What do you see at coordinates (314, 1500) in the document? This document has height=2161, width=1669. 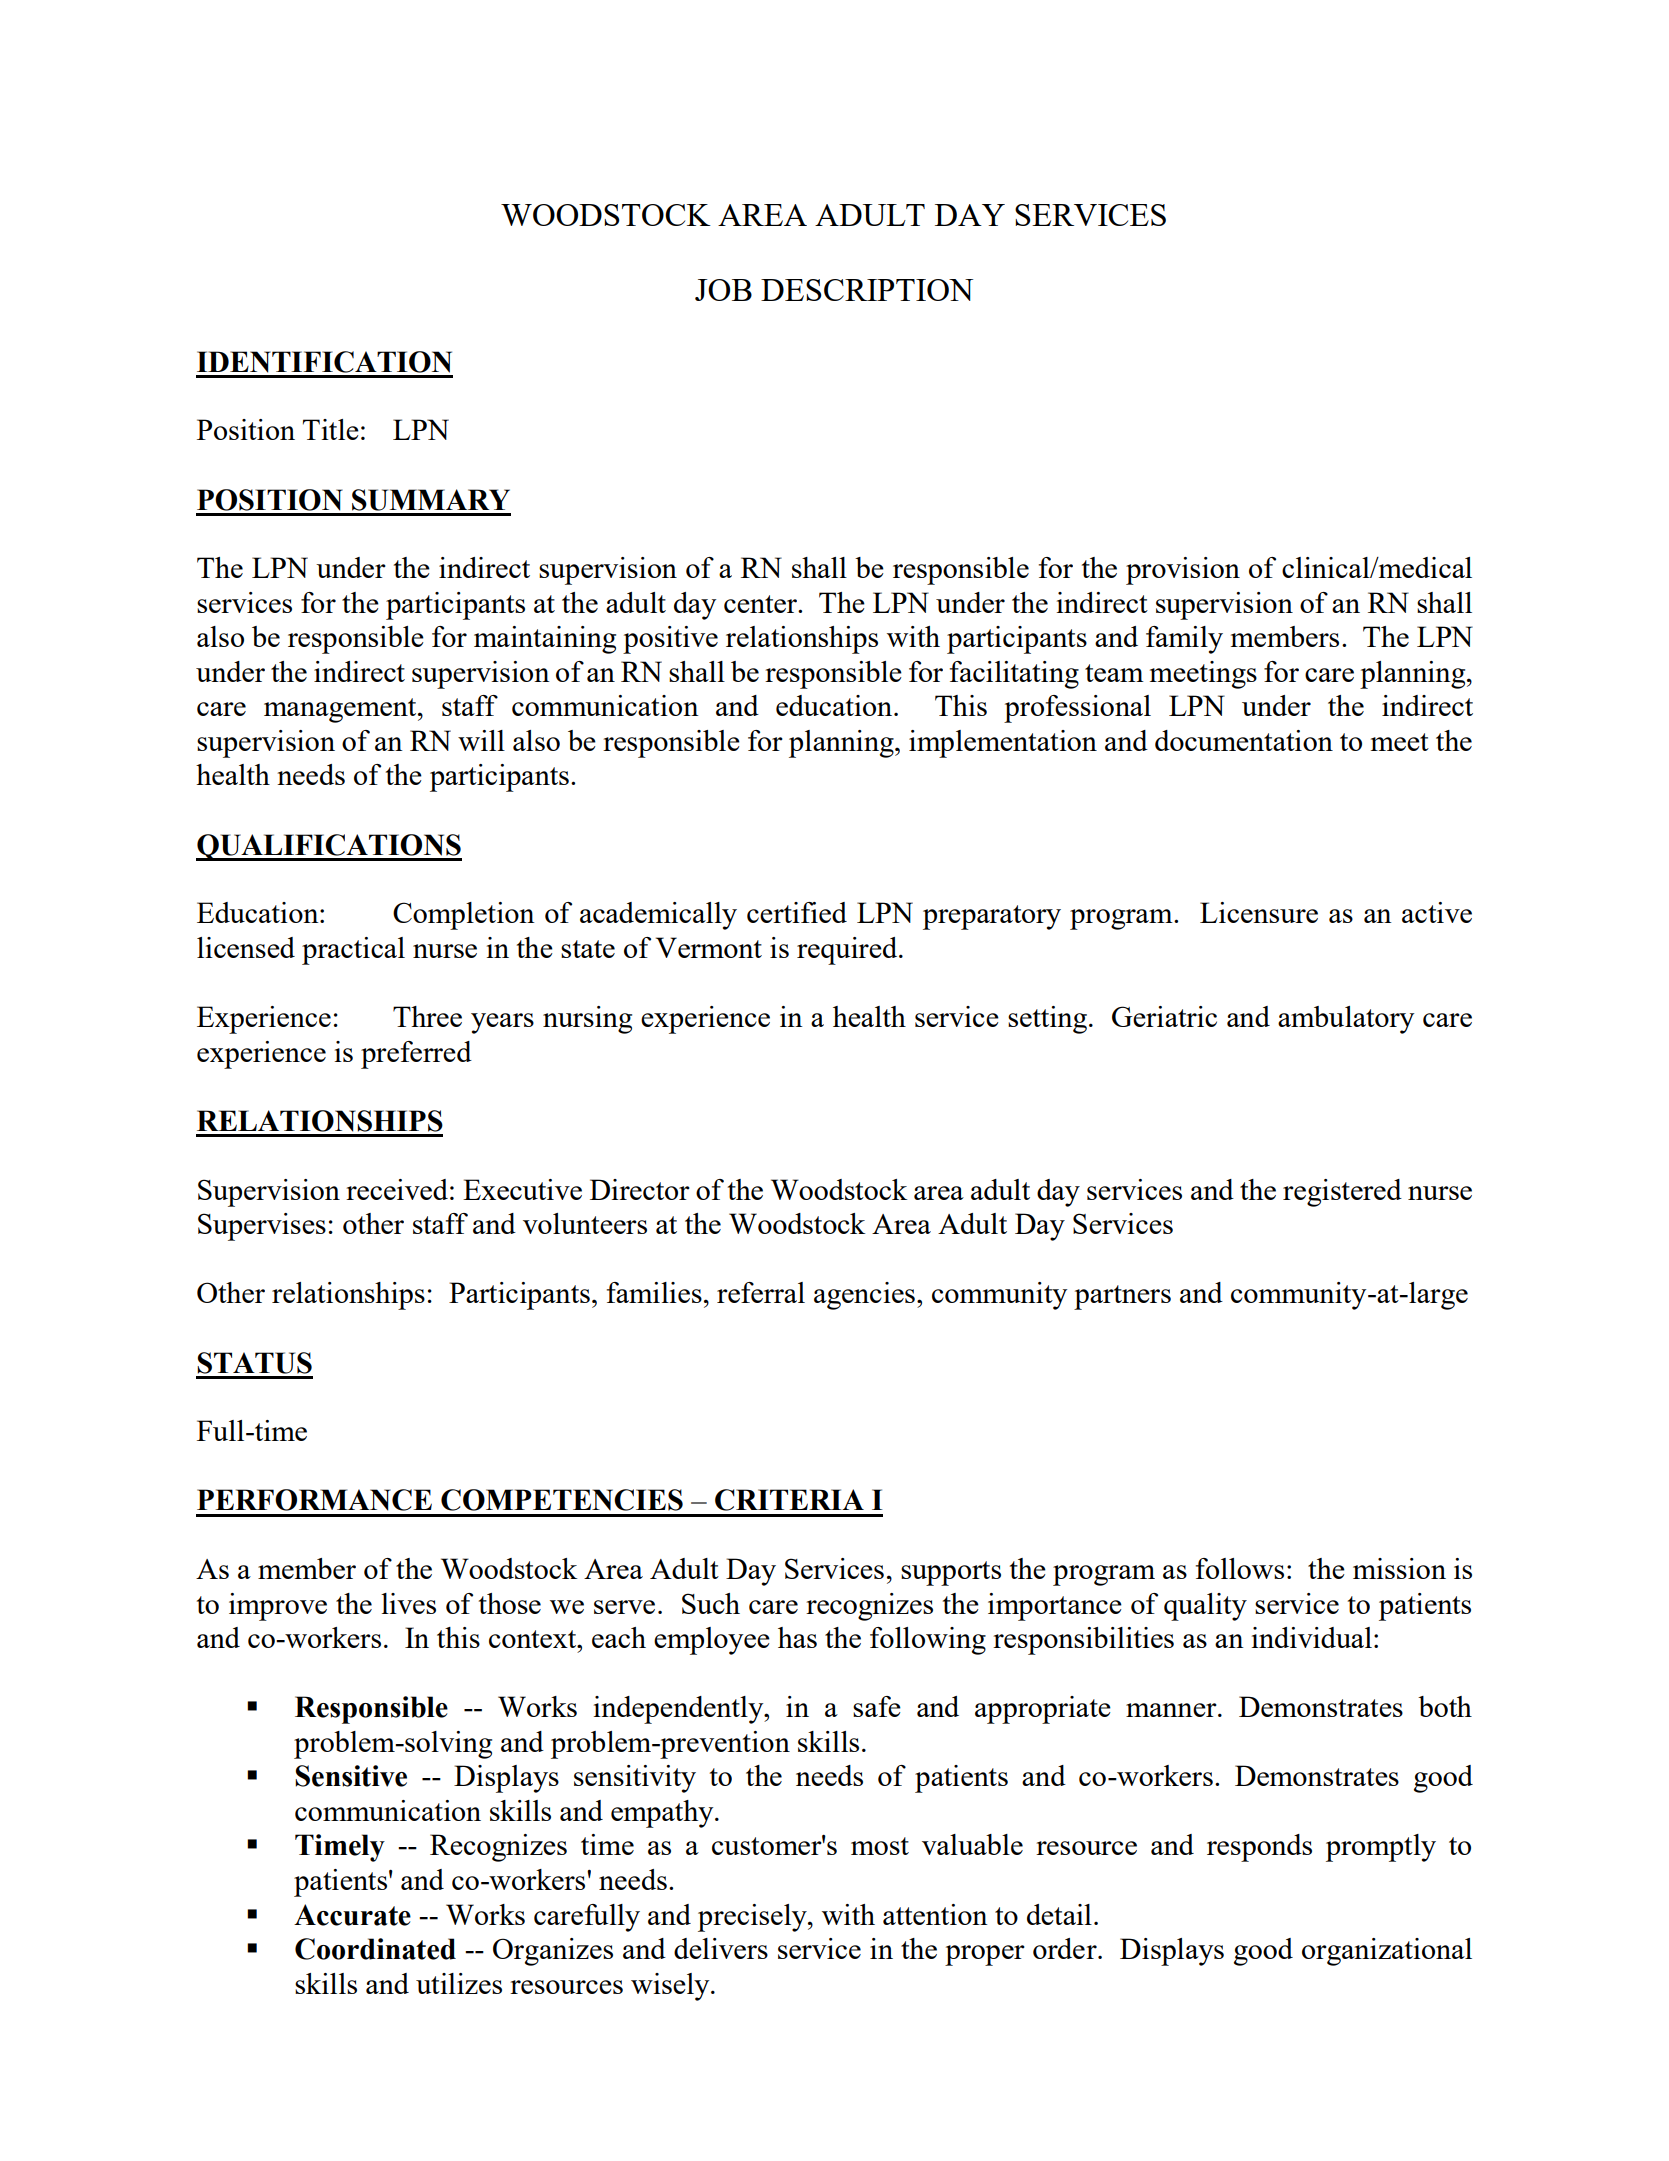 I see `PERFORMANCE` at bounding box center [314, 1500].
